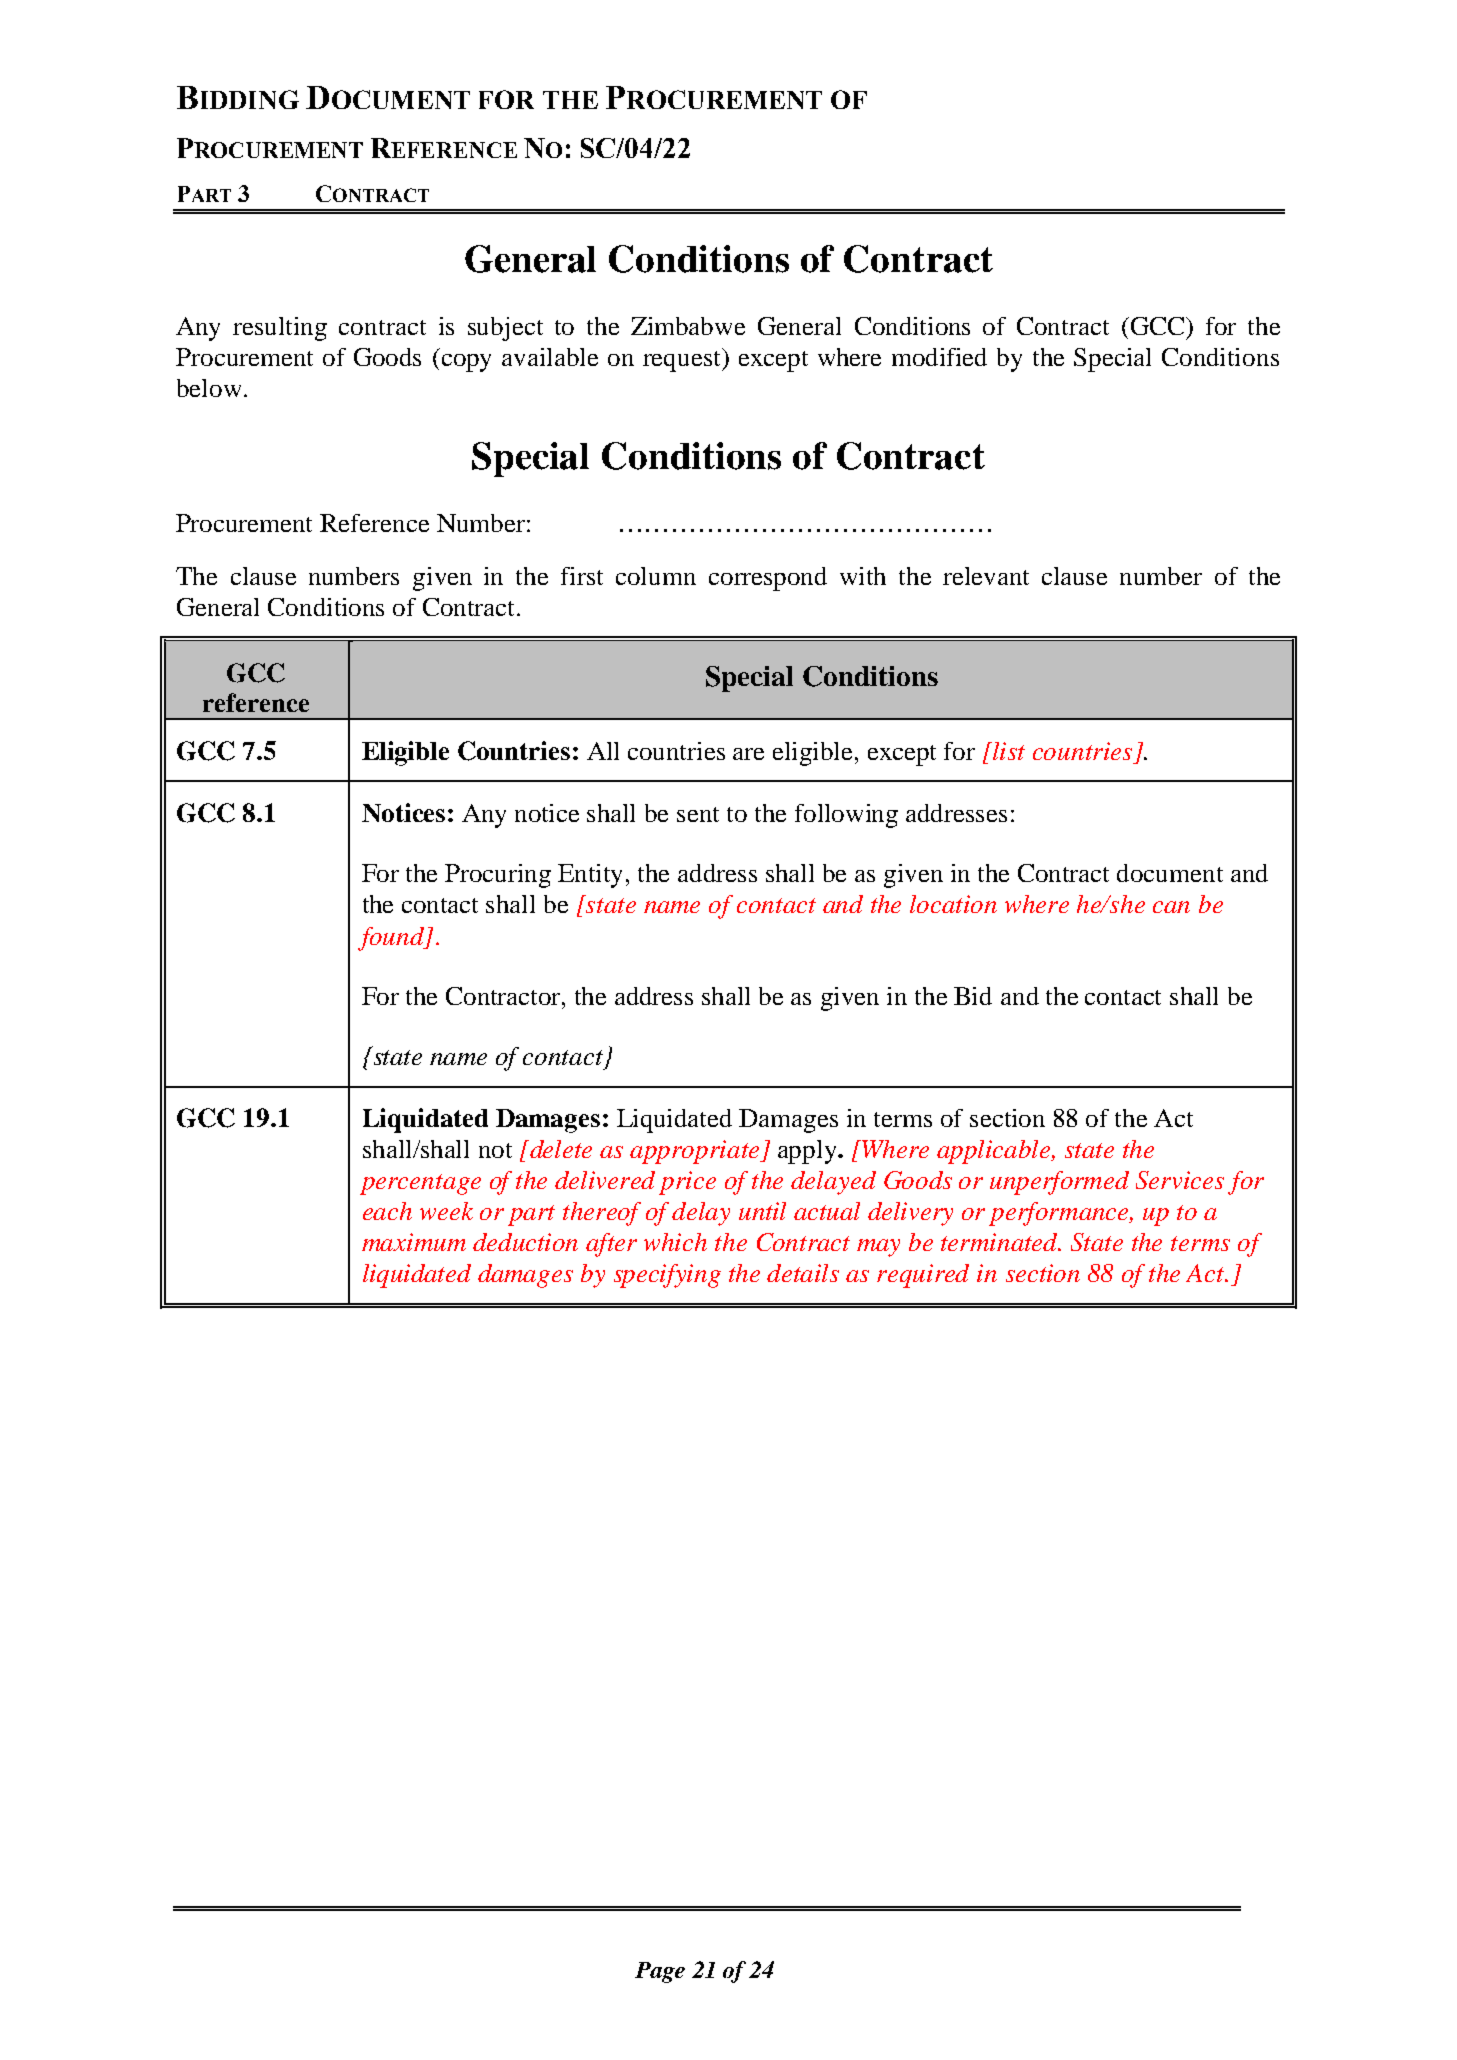 This screenshot has width=1457, height=2060. Describe the element at coordinates (939, 357) in the screenshot. I see `modified` at that location.
